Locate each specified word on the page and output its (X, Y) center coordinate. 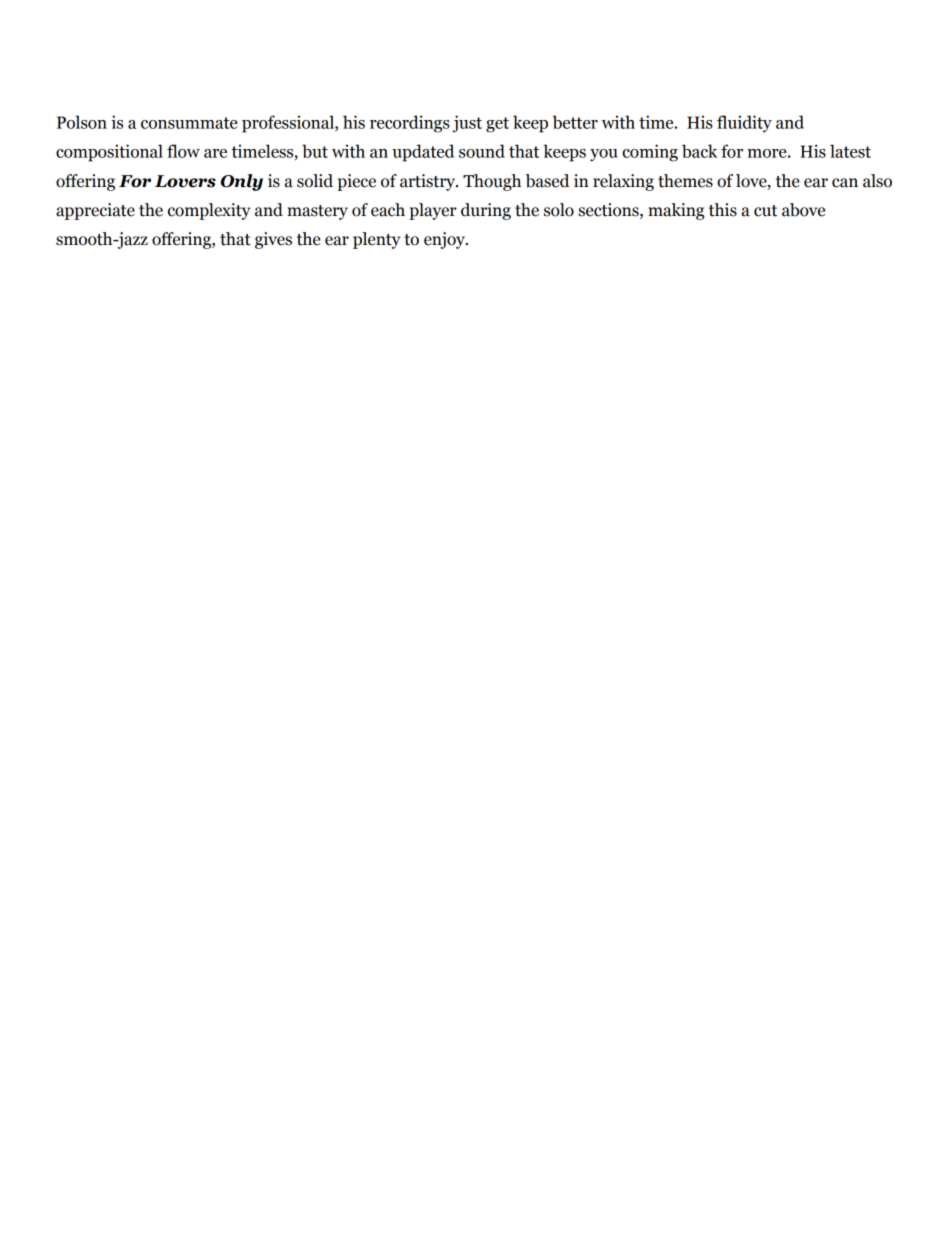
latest (850, 151)
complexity (209, 211)
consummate (189, 123)
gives (273, 240)
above (803, 210)
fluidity (744, 124)
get (497, 125)
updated (423, 153)
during (486, 211)
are (215, 153)
